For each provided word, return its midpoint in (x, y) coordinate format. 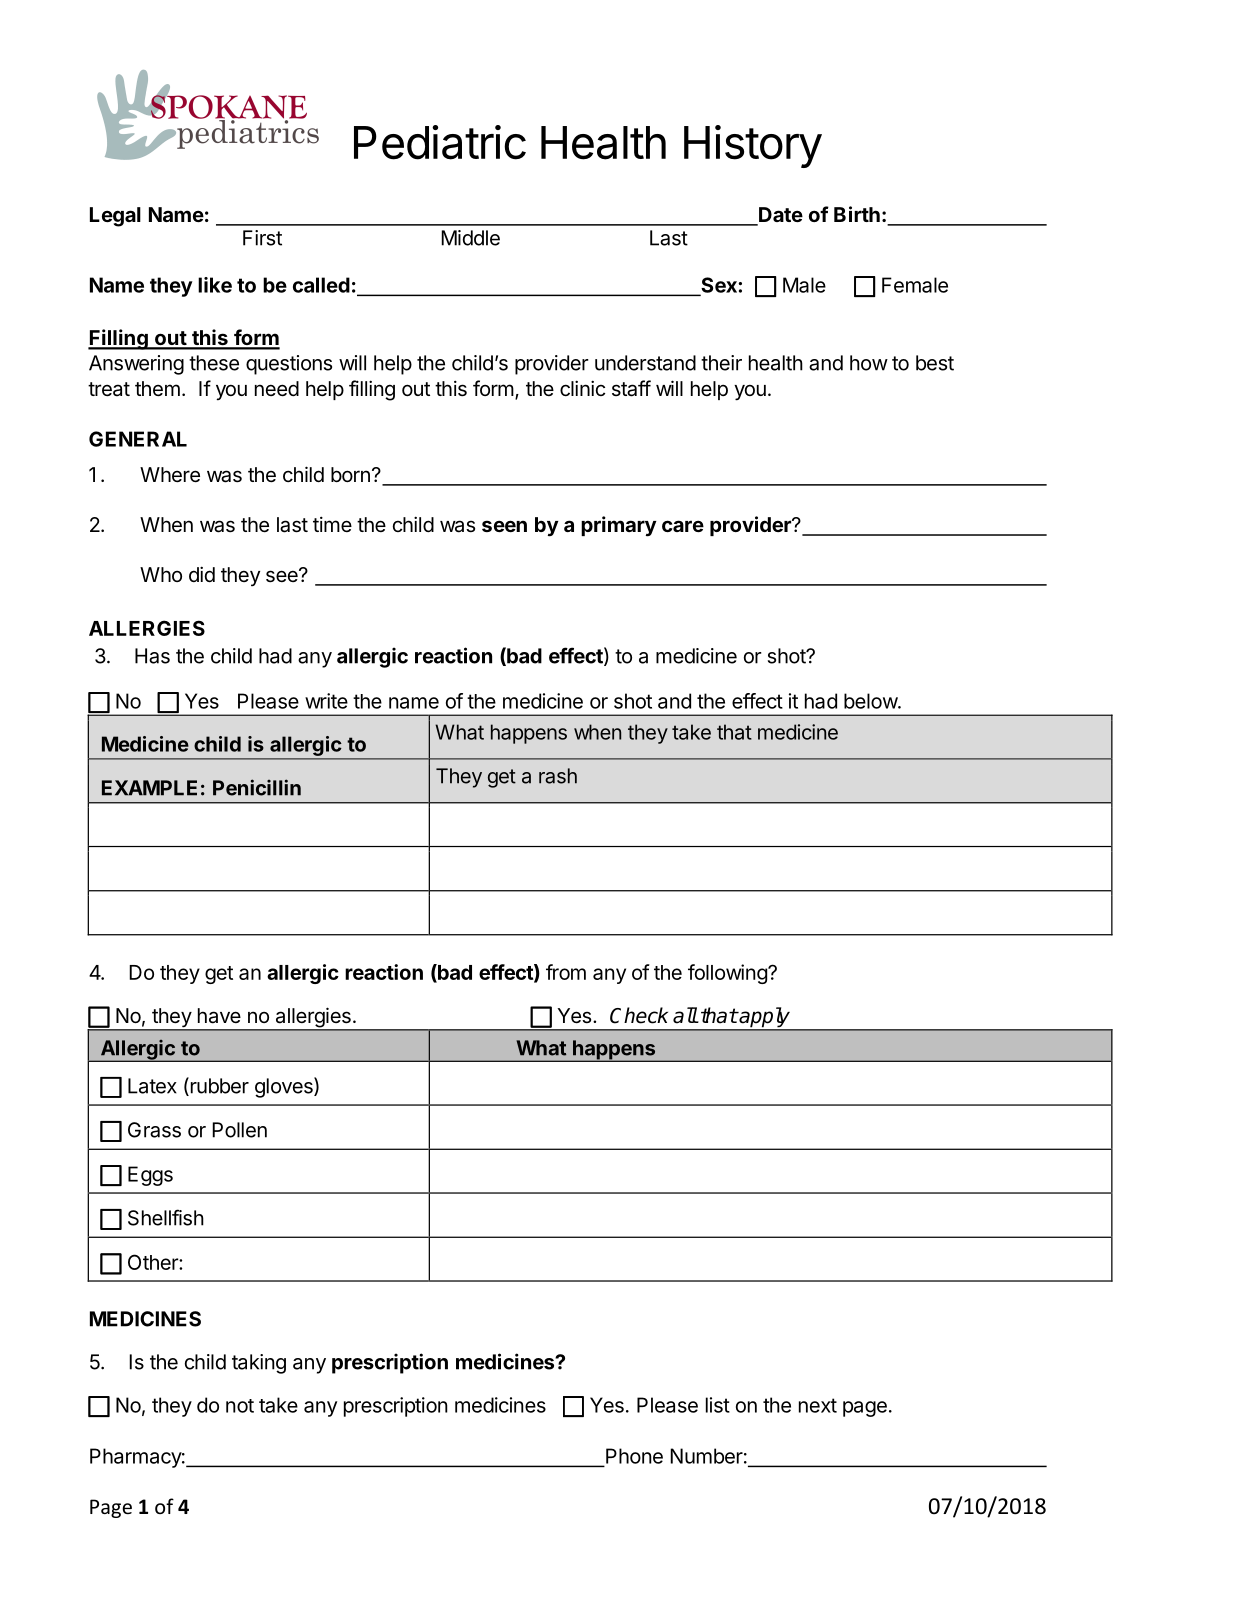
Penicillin (257, 787)
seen (504, 526)
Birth (857, 214)
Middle (470, 238)
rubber (218, 1086)
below (871, 701)
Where (170, 475)
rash (558, 776)
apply (765, 1018)
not (240, 1406)
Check (639, 1015)
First (262, 238)
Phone (634, 1456)
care (683, 526)
